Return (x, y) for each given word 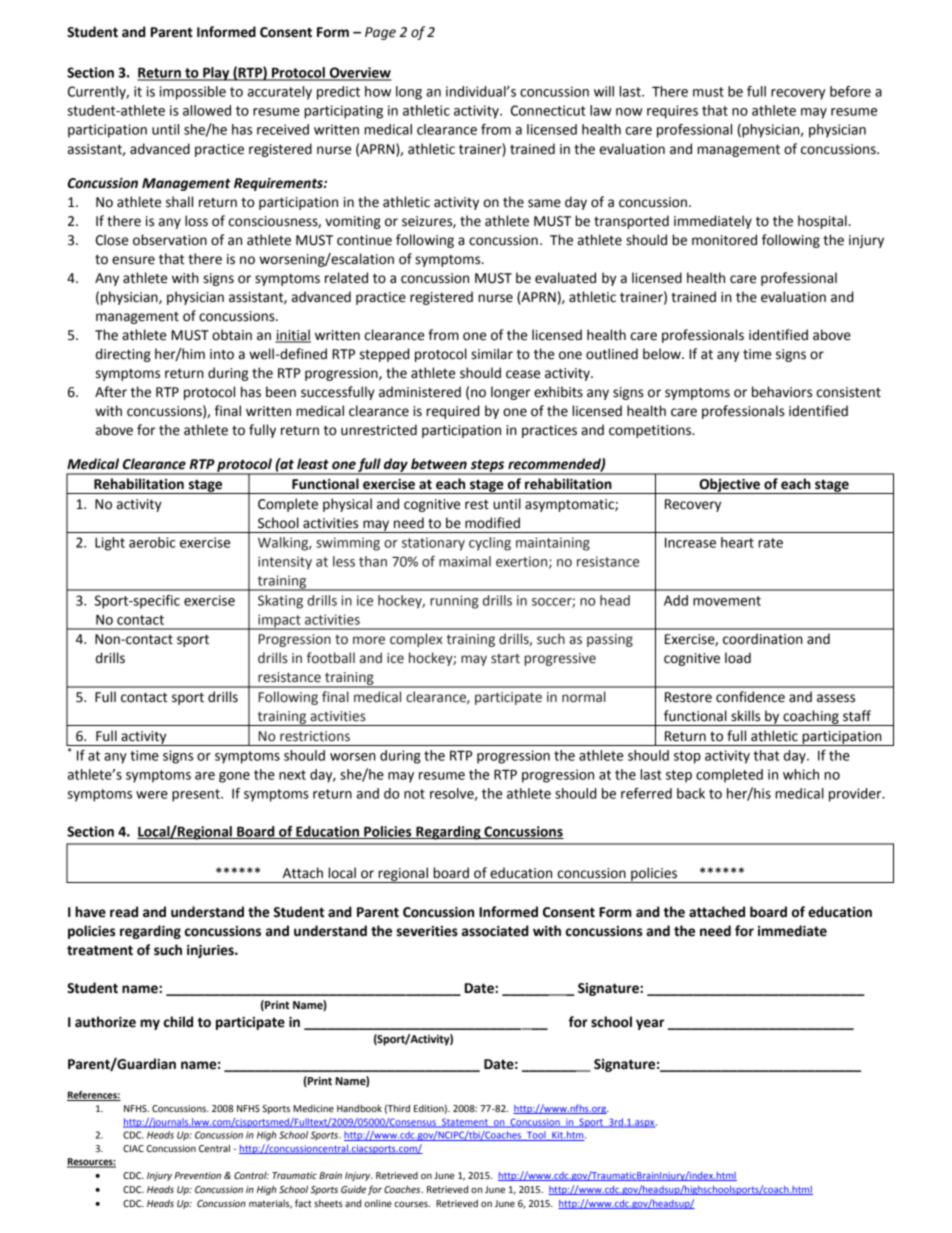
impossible (193, 93)
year (650, 1024)
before (850, 91)
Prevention (198, 1175)
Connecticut (548, 110)
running (454, 602)
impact (279, 622)
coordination (763, 639)
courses (412, 1204)
